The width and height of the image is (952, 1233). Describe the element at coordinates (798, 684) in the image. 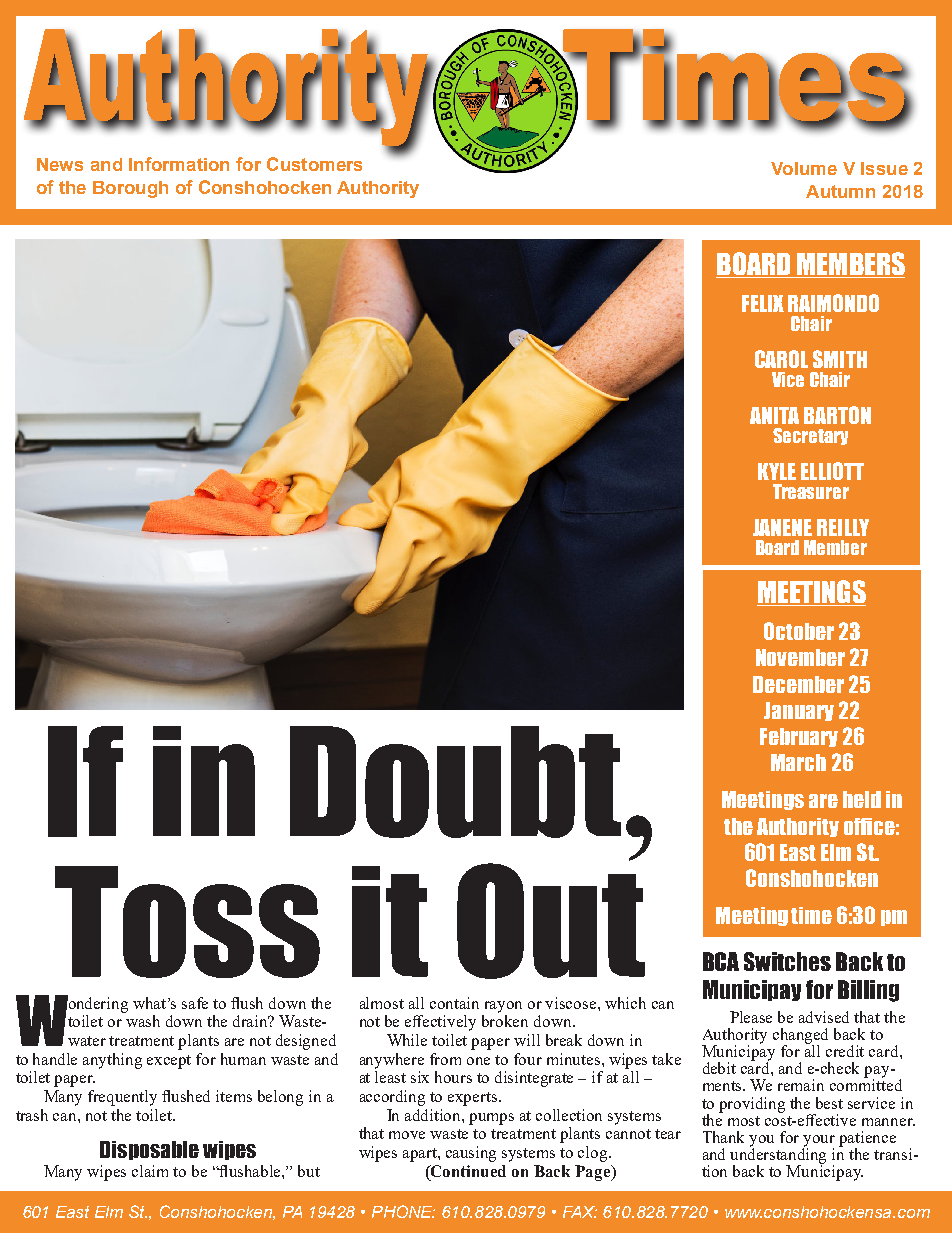

I see `December` at that location.
